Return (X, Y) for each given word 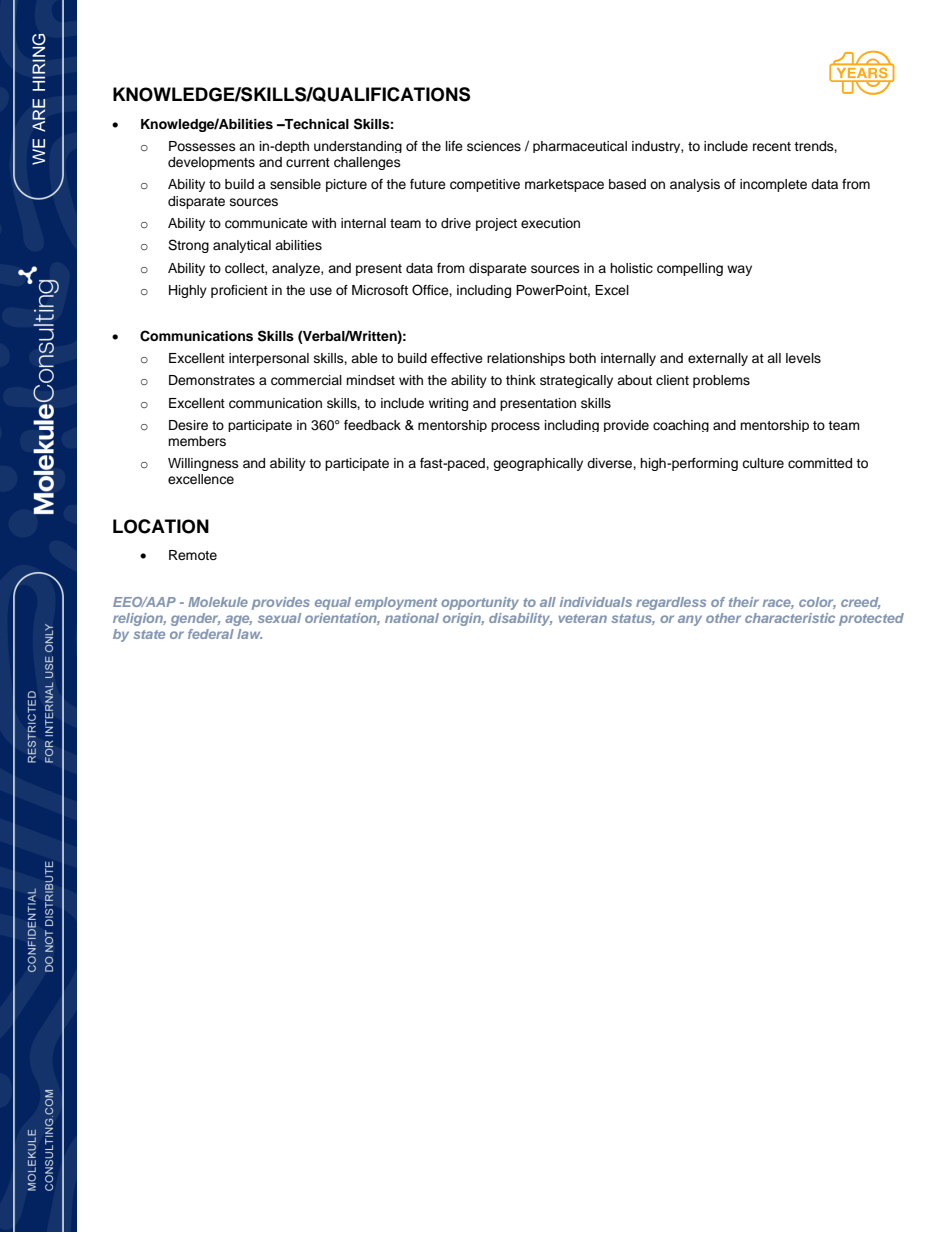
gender (195, 619)
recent (772, 146)
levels (803, 358)
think (521, 380)
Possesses (202, 146)
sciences (494, 146)
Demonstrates (212, 380)
